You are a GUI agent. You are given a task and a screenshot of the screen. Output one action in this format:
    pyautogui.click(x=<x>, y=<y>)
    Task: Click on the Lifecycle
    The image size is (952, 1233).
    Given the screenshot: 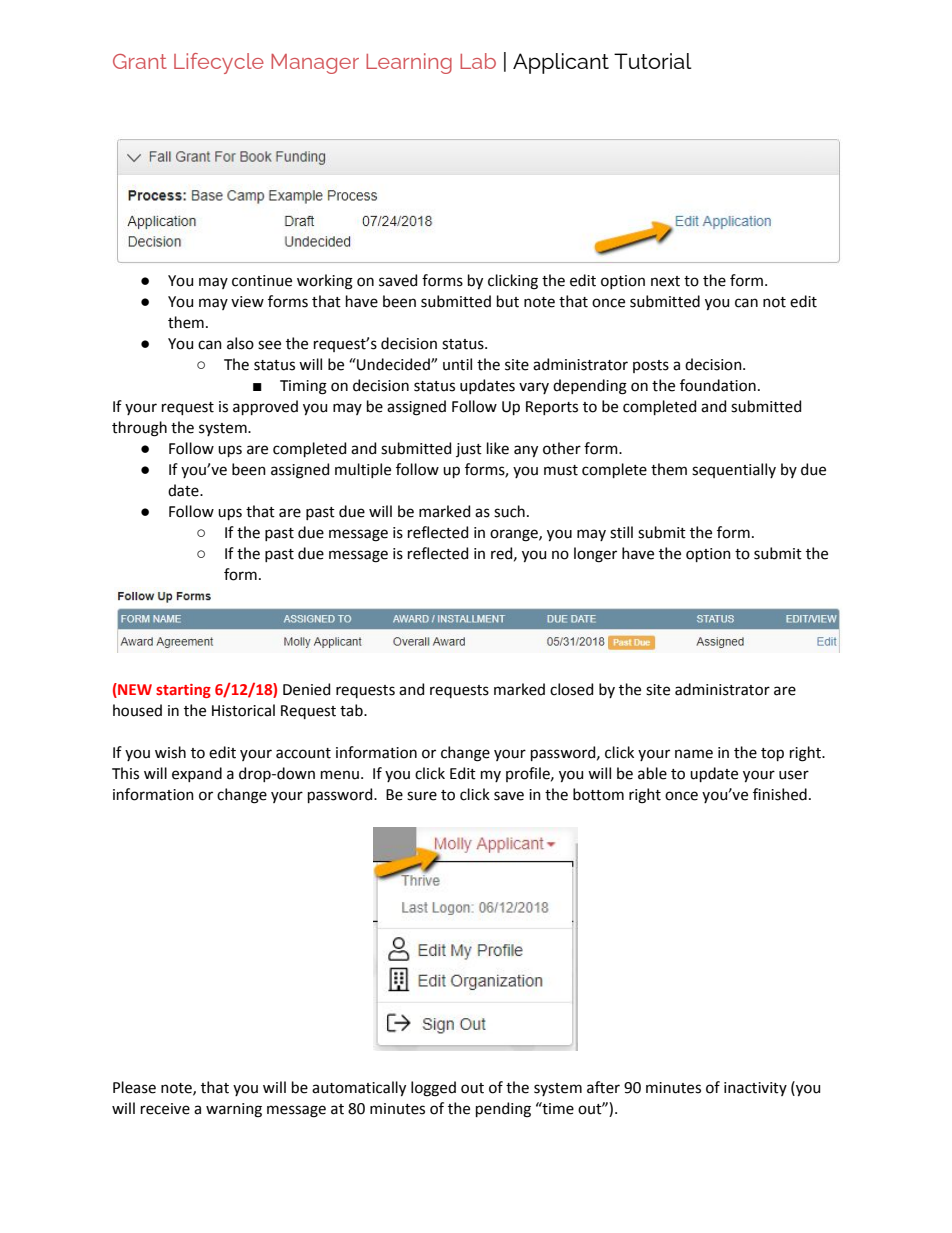 What is the action you would take?
    pyautogui.click(x=219, y=63)
